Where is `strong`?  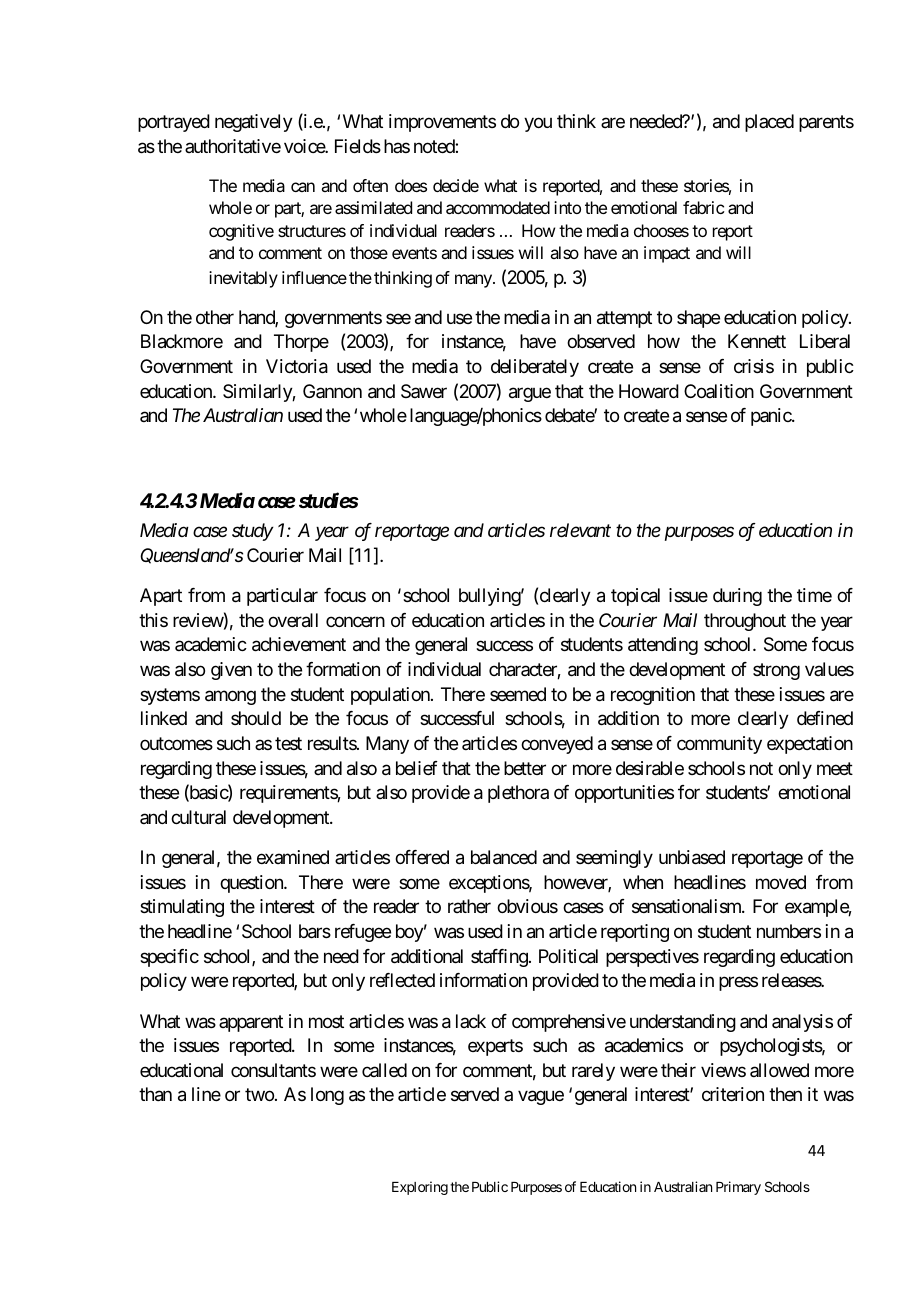
strong is located at coordinates (776, 671).
